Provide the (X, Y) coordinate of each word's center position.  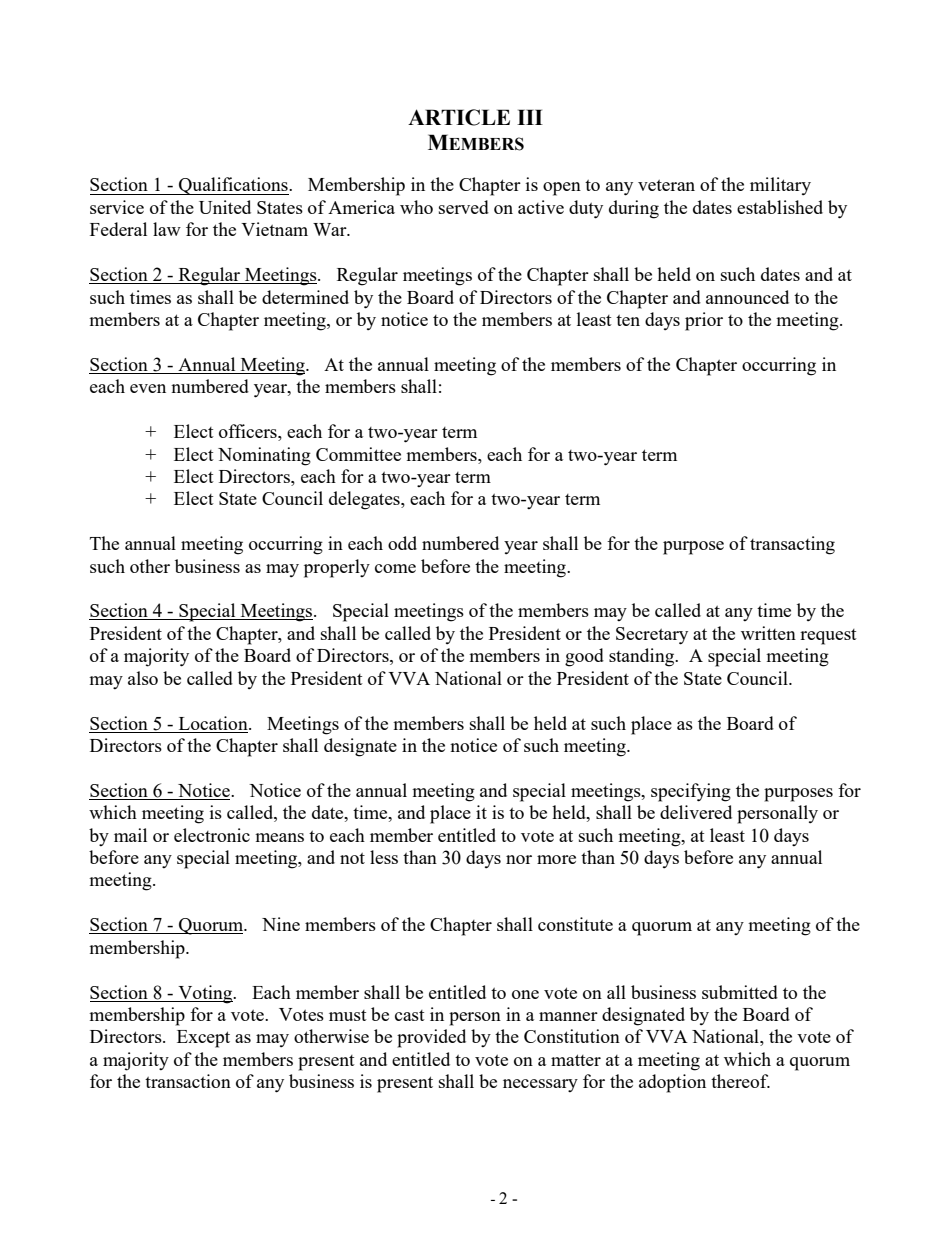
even (148, 388)
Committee (358, 454)
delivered (696, 812)
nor (519, 859)
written (768, 633)
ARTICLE (459, 117)
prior (704, 321)
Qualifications (233, 186)
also (143, 678)
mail (130, 835)
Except (203, 1039)
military (780, 186)
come (395, 568)
